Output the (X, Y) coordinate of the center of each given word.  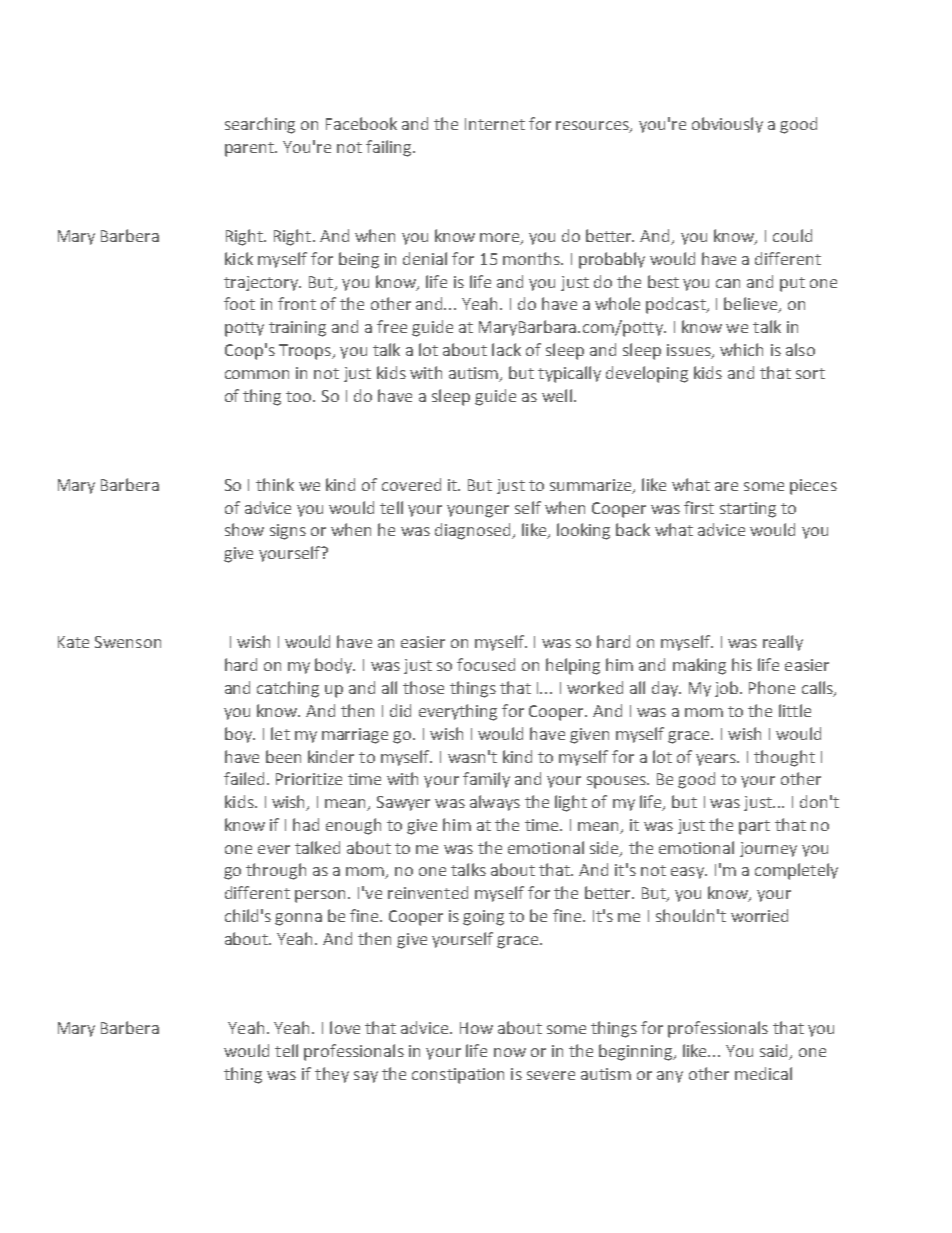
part (754, 827)
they (332, 1075)
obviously (727, 125)
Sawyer (403, 803)
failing (390, 148)
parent (251, 149)
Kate (73, 642)
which (741, 349)
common (257, 374)
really (783, 643)
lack (506, 349)
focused (486, 664)
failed (246, 778)
